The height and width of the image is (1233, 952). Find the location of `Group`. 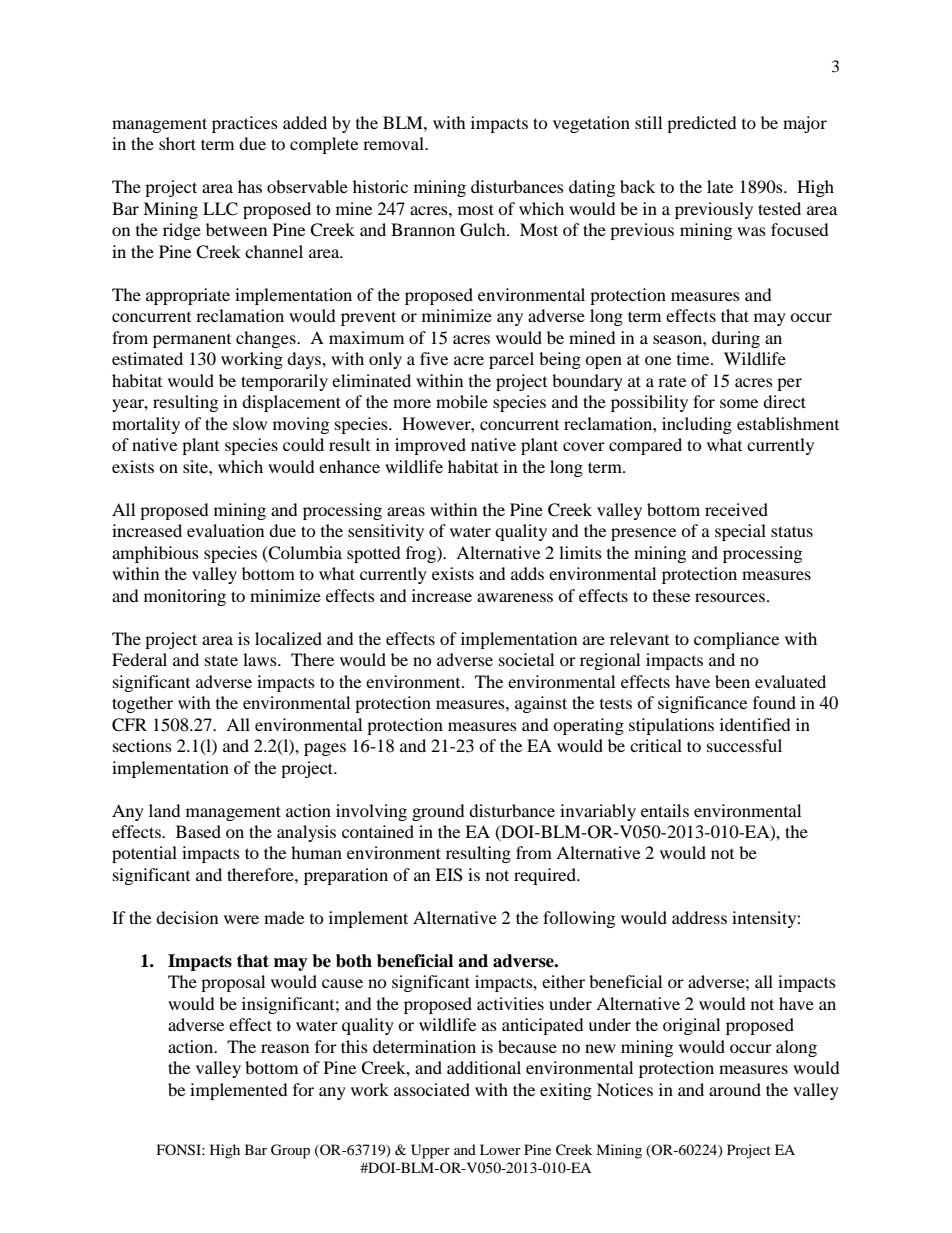

Group is located at coordinates (290, 1151).
